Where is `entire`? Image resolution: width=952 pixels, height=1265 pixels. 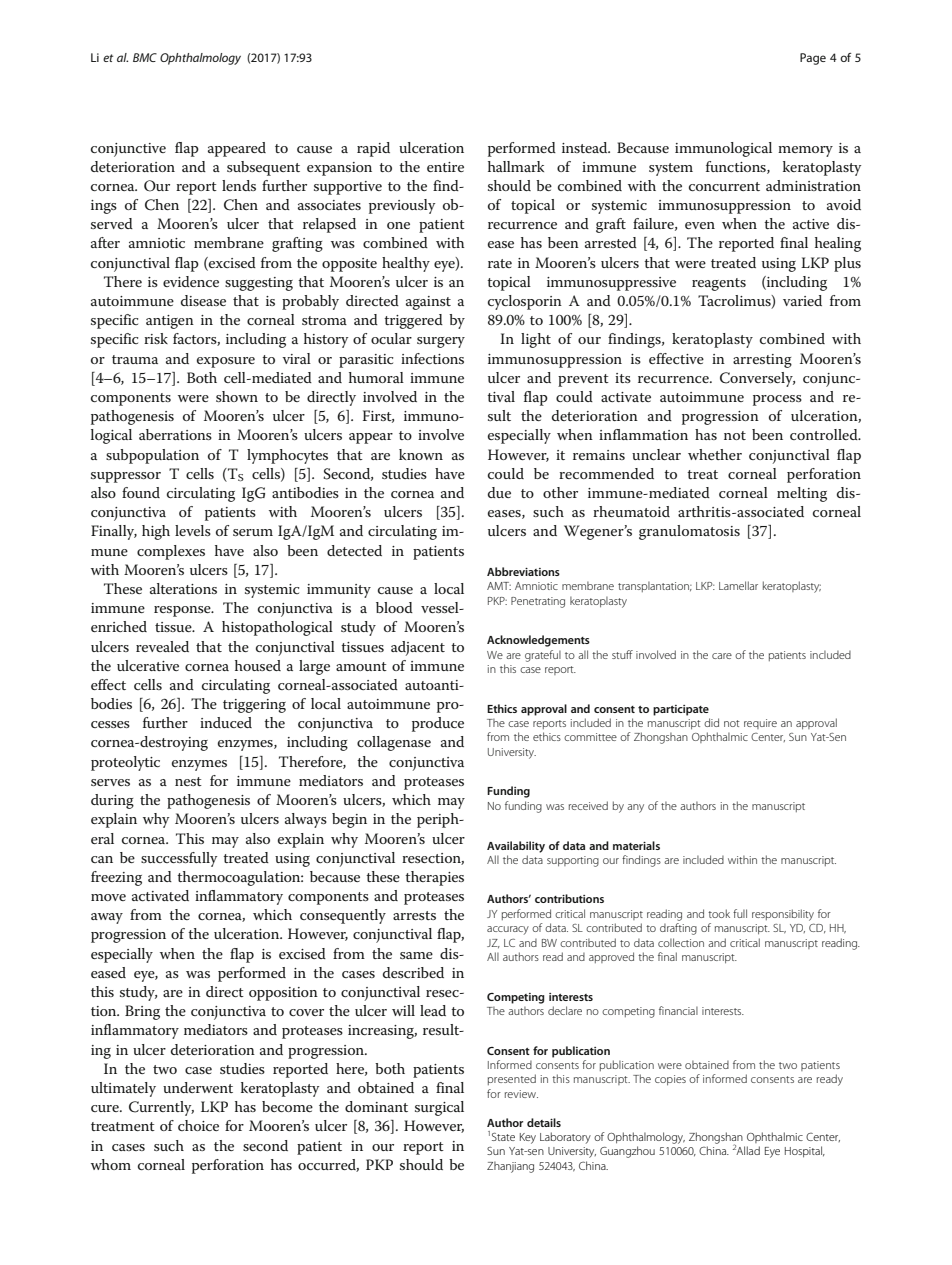 entire is located at coordinates (445, 167).
